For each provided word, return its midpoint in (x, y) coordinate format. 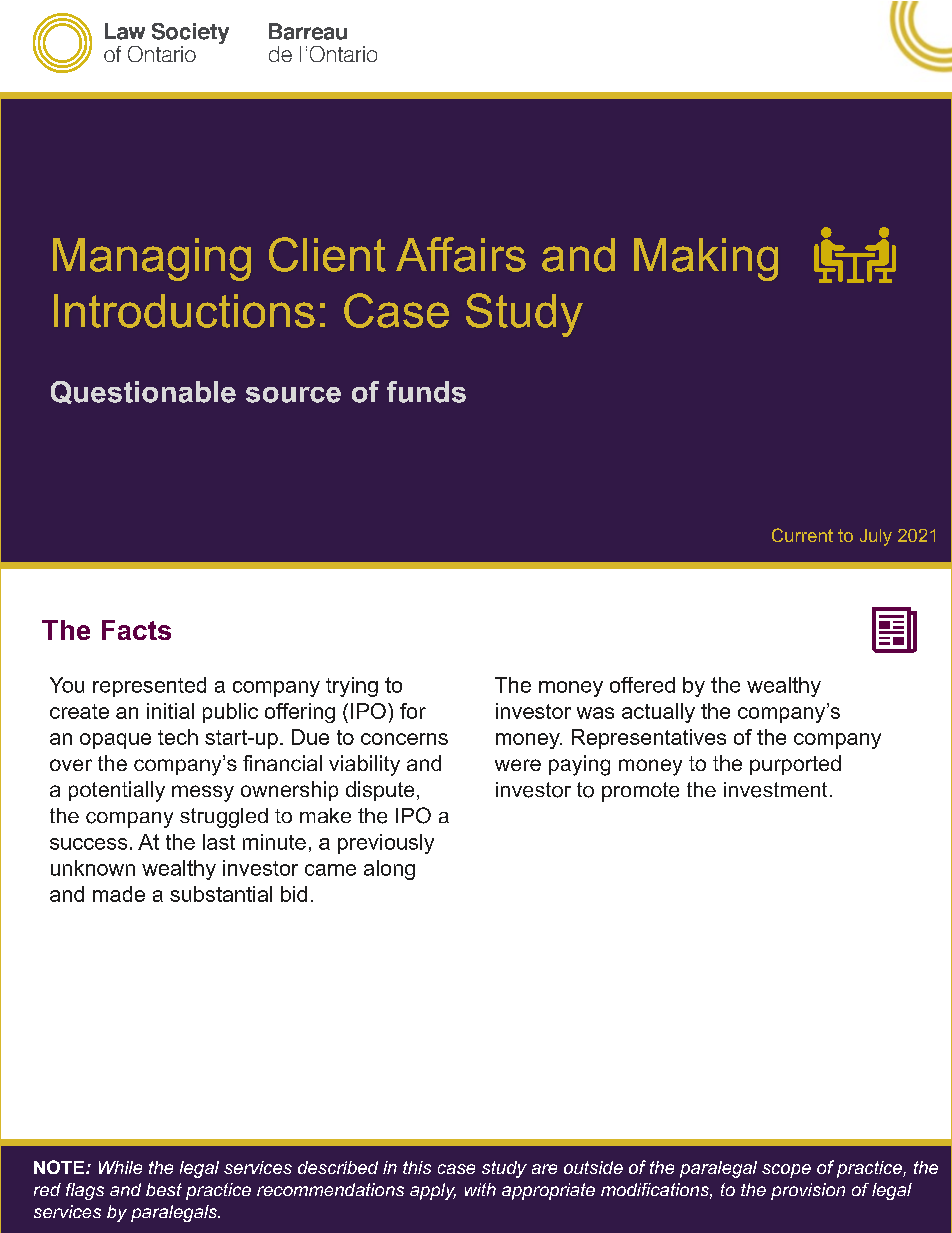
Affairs (461, 254)
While (120, 1167)
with (480, 1189)
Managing (152, 259)
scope (786, 1171)
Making (706, 259)
